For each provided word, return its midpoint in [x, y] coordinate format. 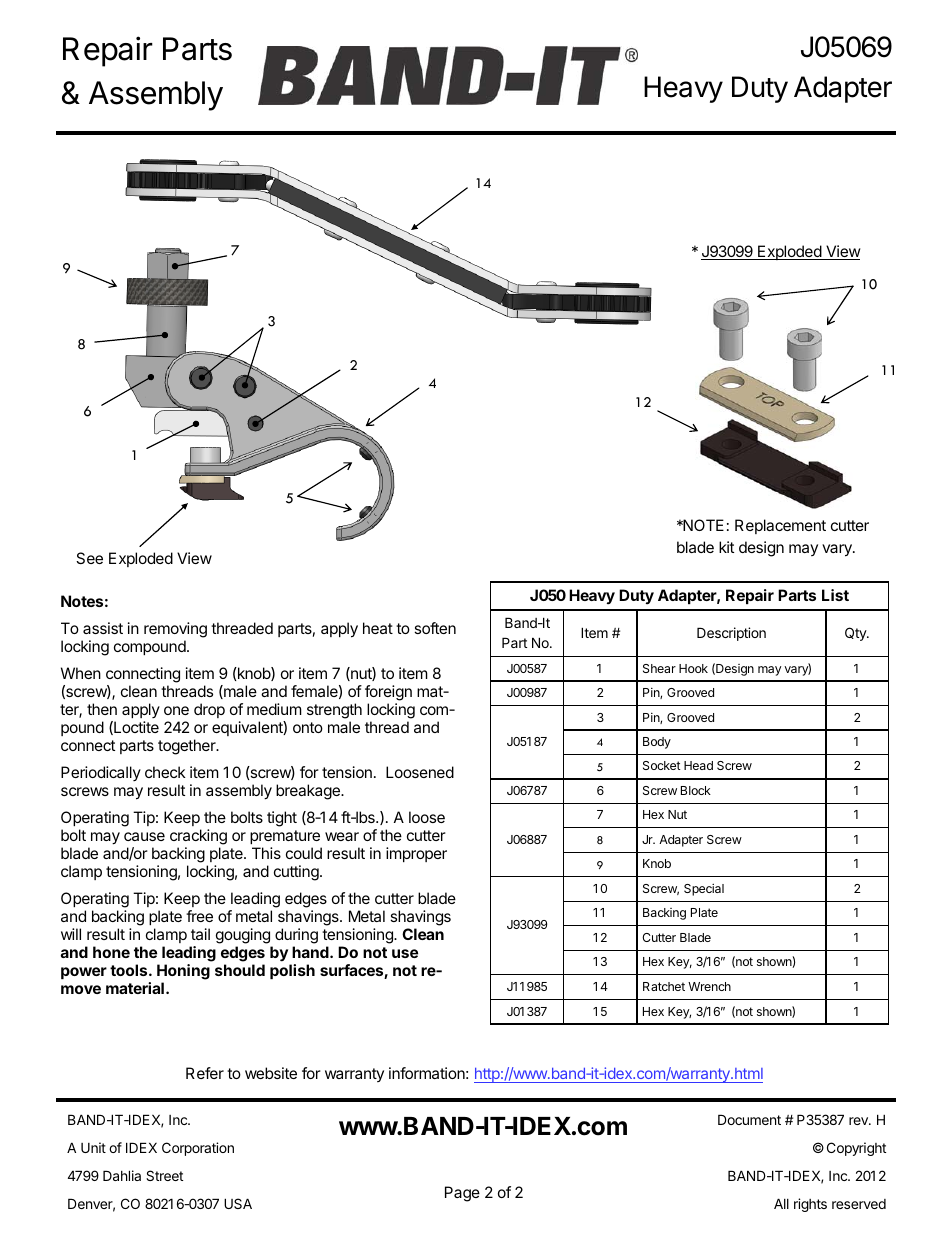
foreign [388, 694]
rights [810, 1205]
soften [435, 628]
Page [462, 1194]
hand [311, 952]
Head [698, 765]
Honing [183, 972]
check [165, 772]
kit [726, 547]
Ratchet [664, 986]
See [89, 558]
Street [164, 1175]
